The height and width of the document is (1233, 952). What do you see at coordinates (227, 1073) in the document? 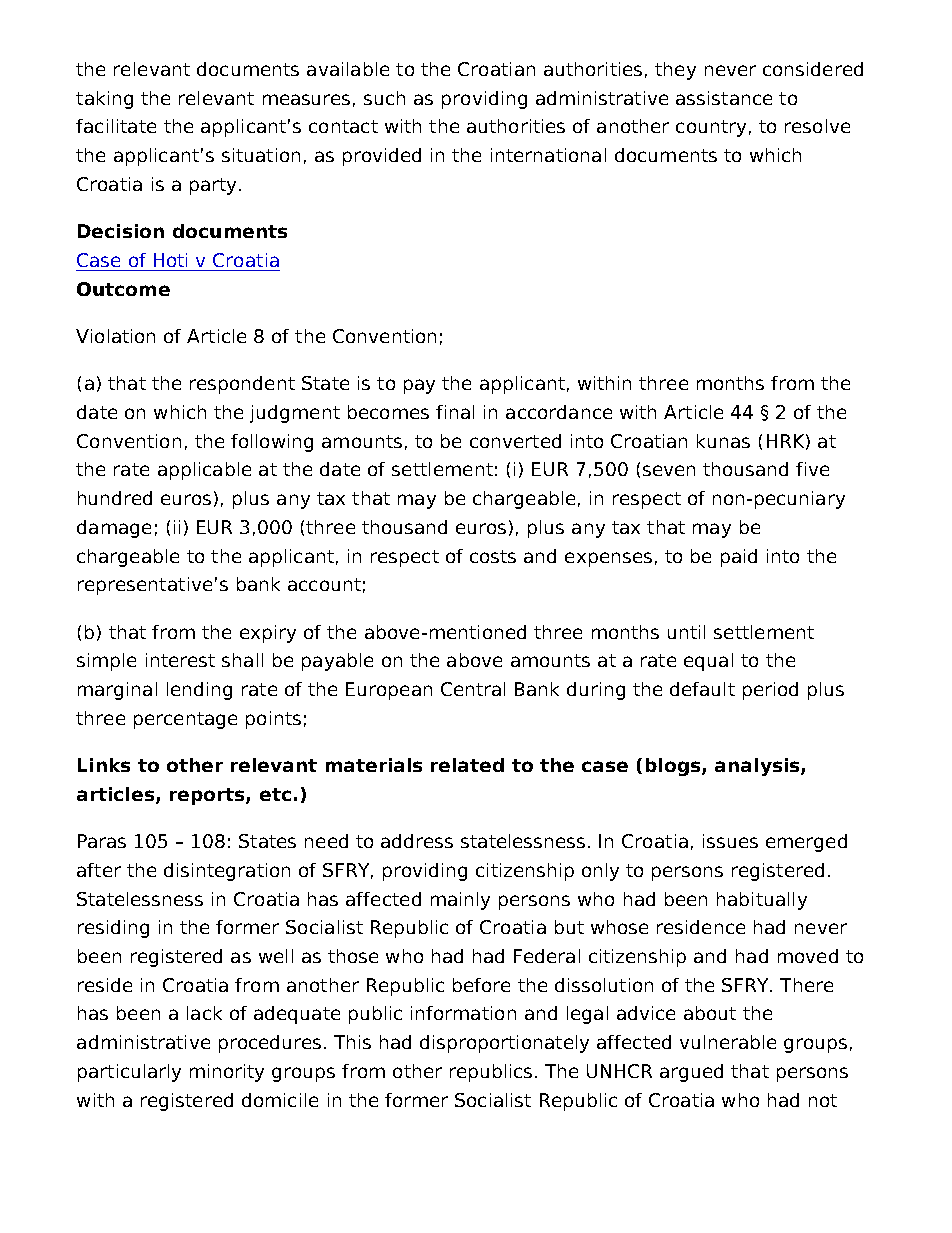
I see `minority` at bounding box center [227, 1073].
